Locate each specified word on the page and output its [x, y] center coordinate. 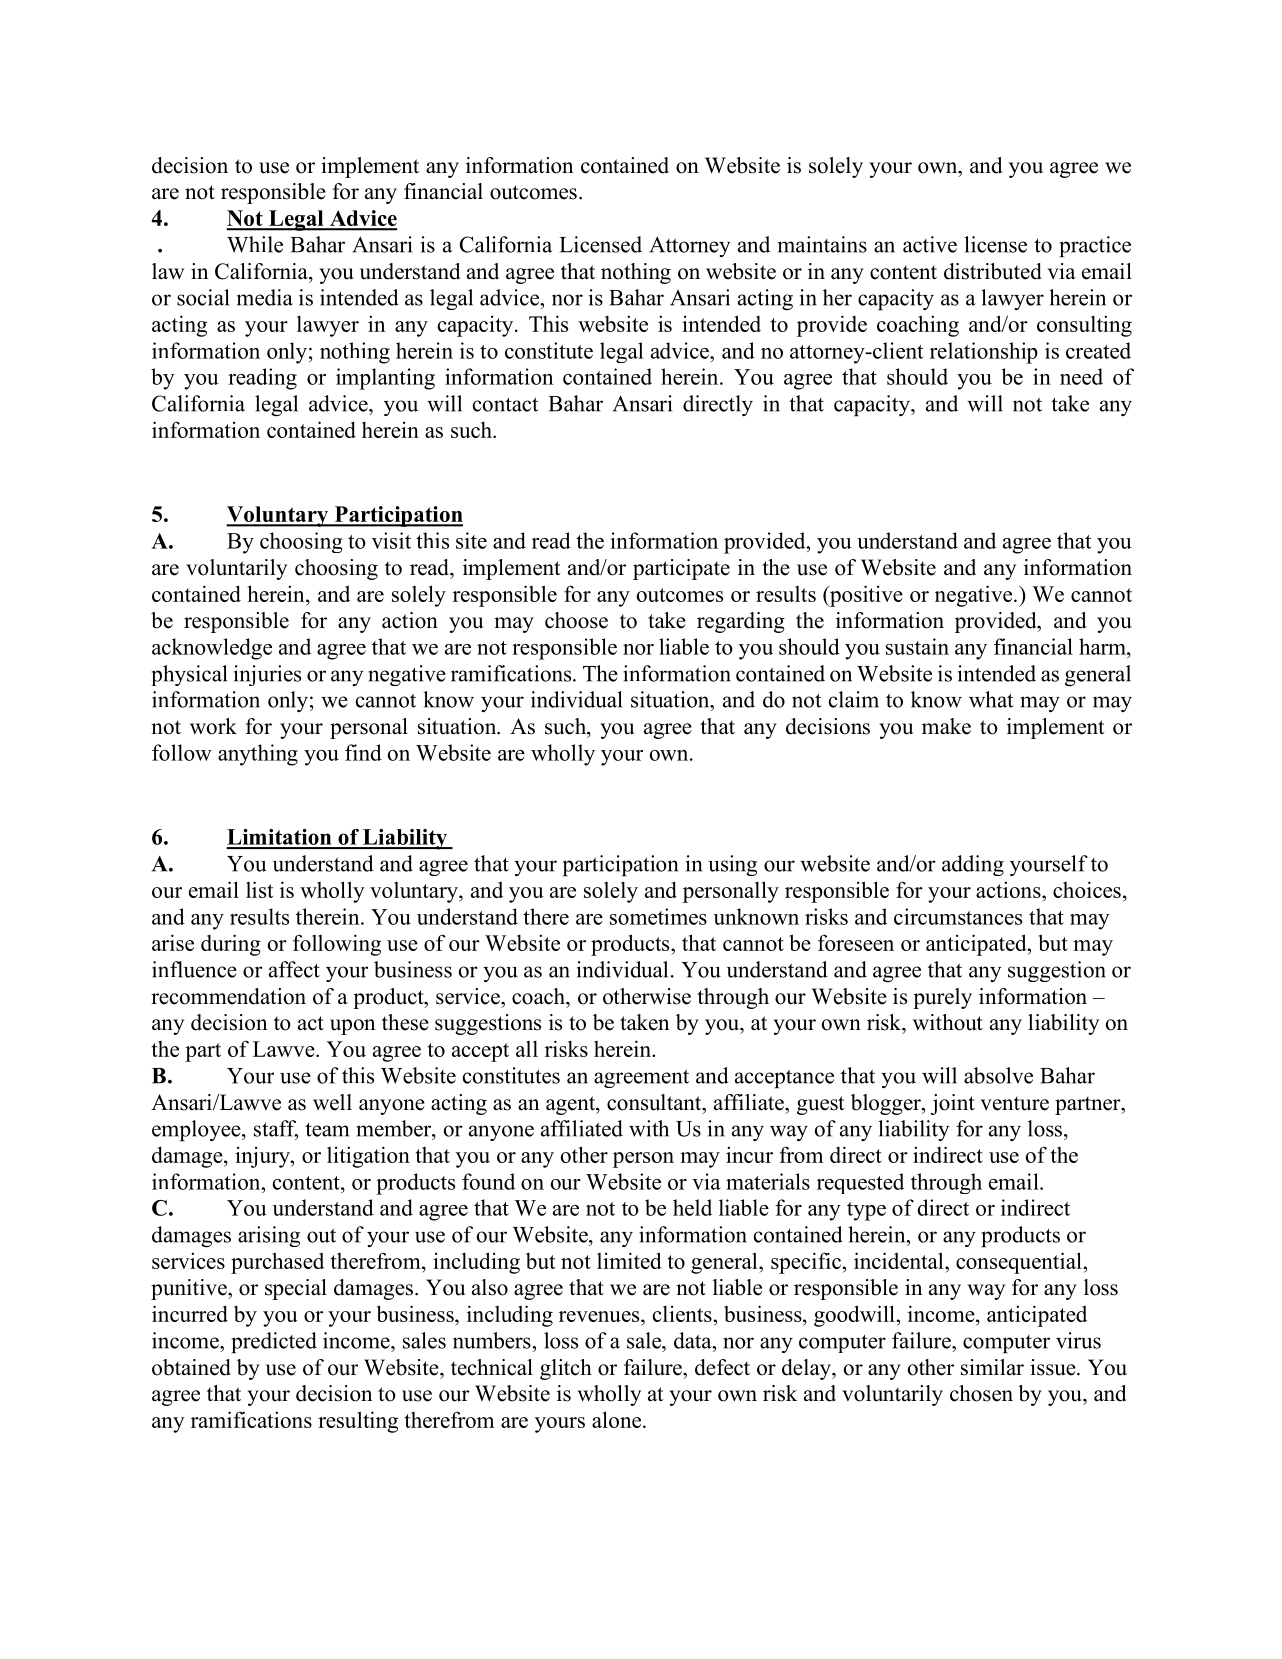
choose [576, 620]
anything [258, 755]
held [692, 1207]
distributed [993, 271]
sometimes [658, 916]
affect [294, 969]
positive [865, 596]
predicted [274, 1343]
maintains [822, 244]
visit [391, 540]
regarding [741, 622]
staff [276, 1129]
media [265, 297]
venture [1014, 1103]
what [991, 699]
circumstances [958, 916]
